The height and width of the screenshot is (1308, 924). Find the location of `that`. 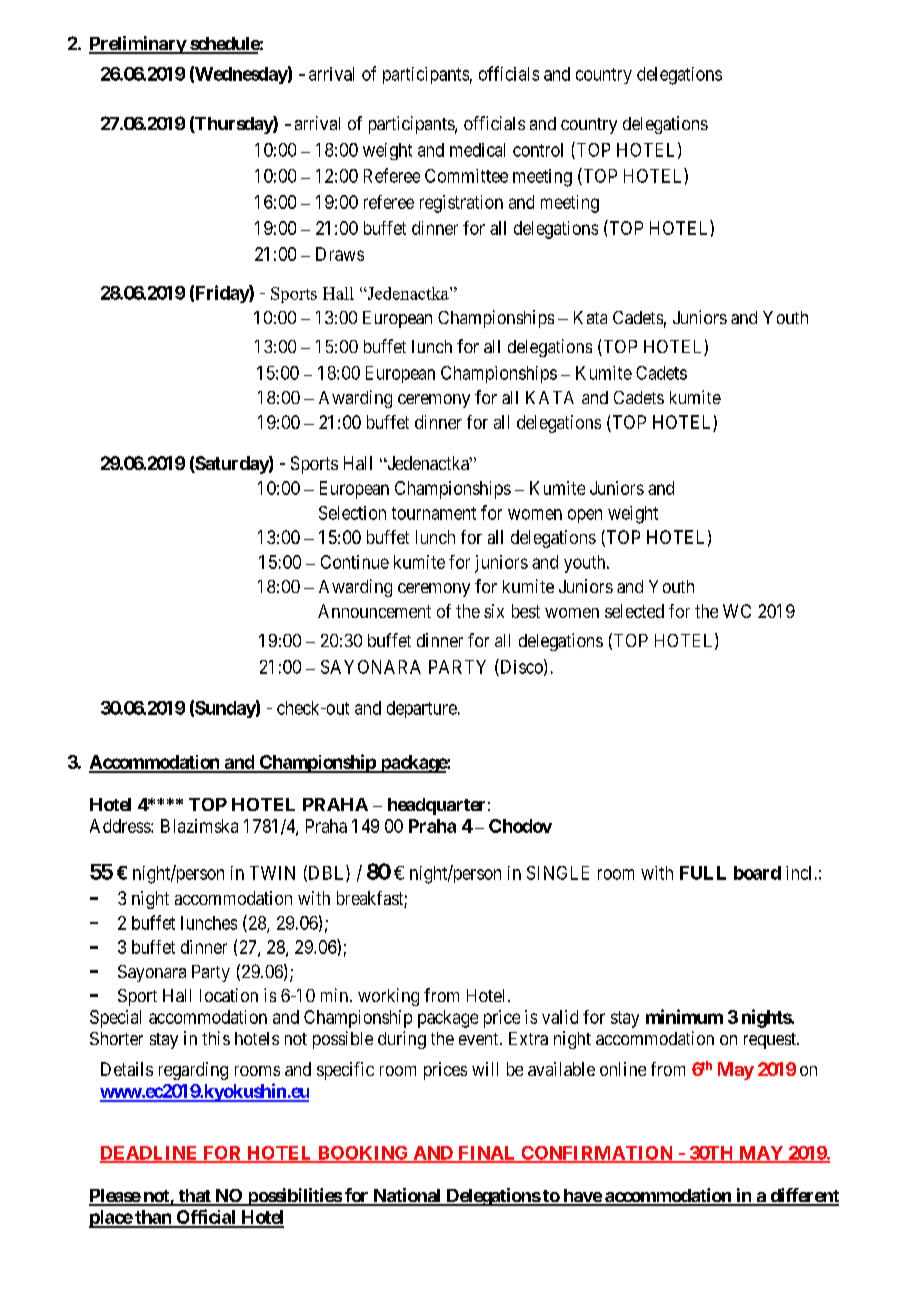

that is located at coordinates (194, 1197).
